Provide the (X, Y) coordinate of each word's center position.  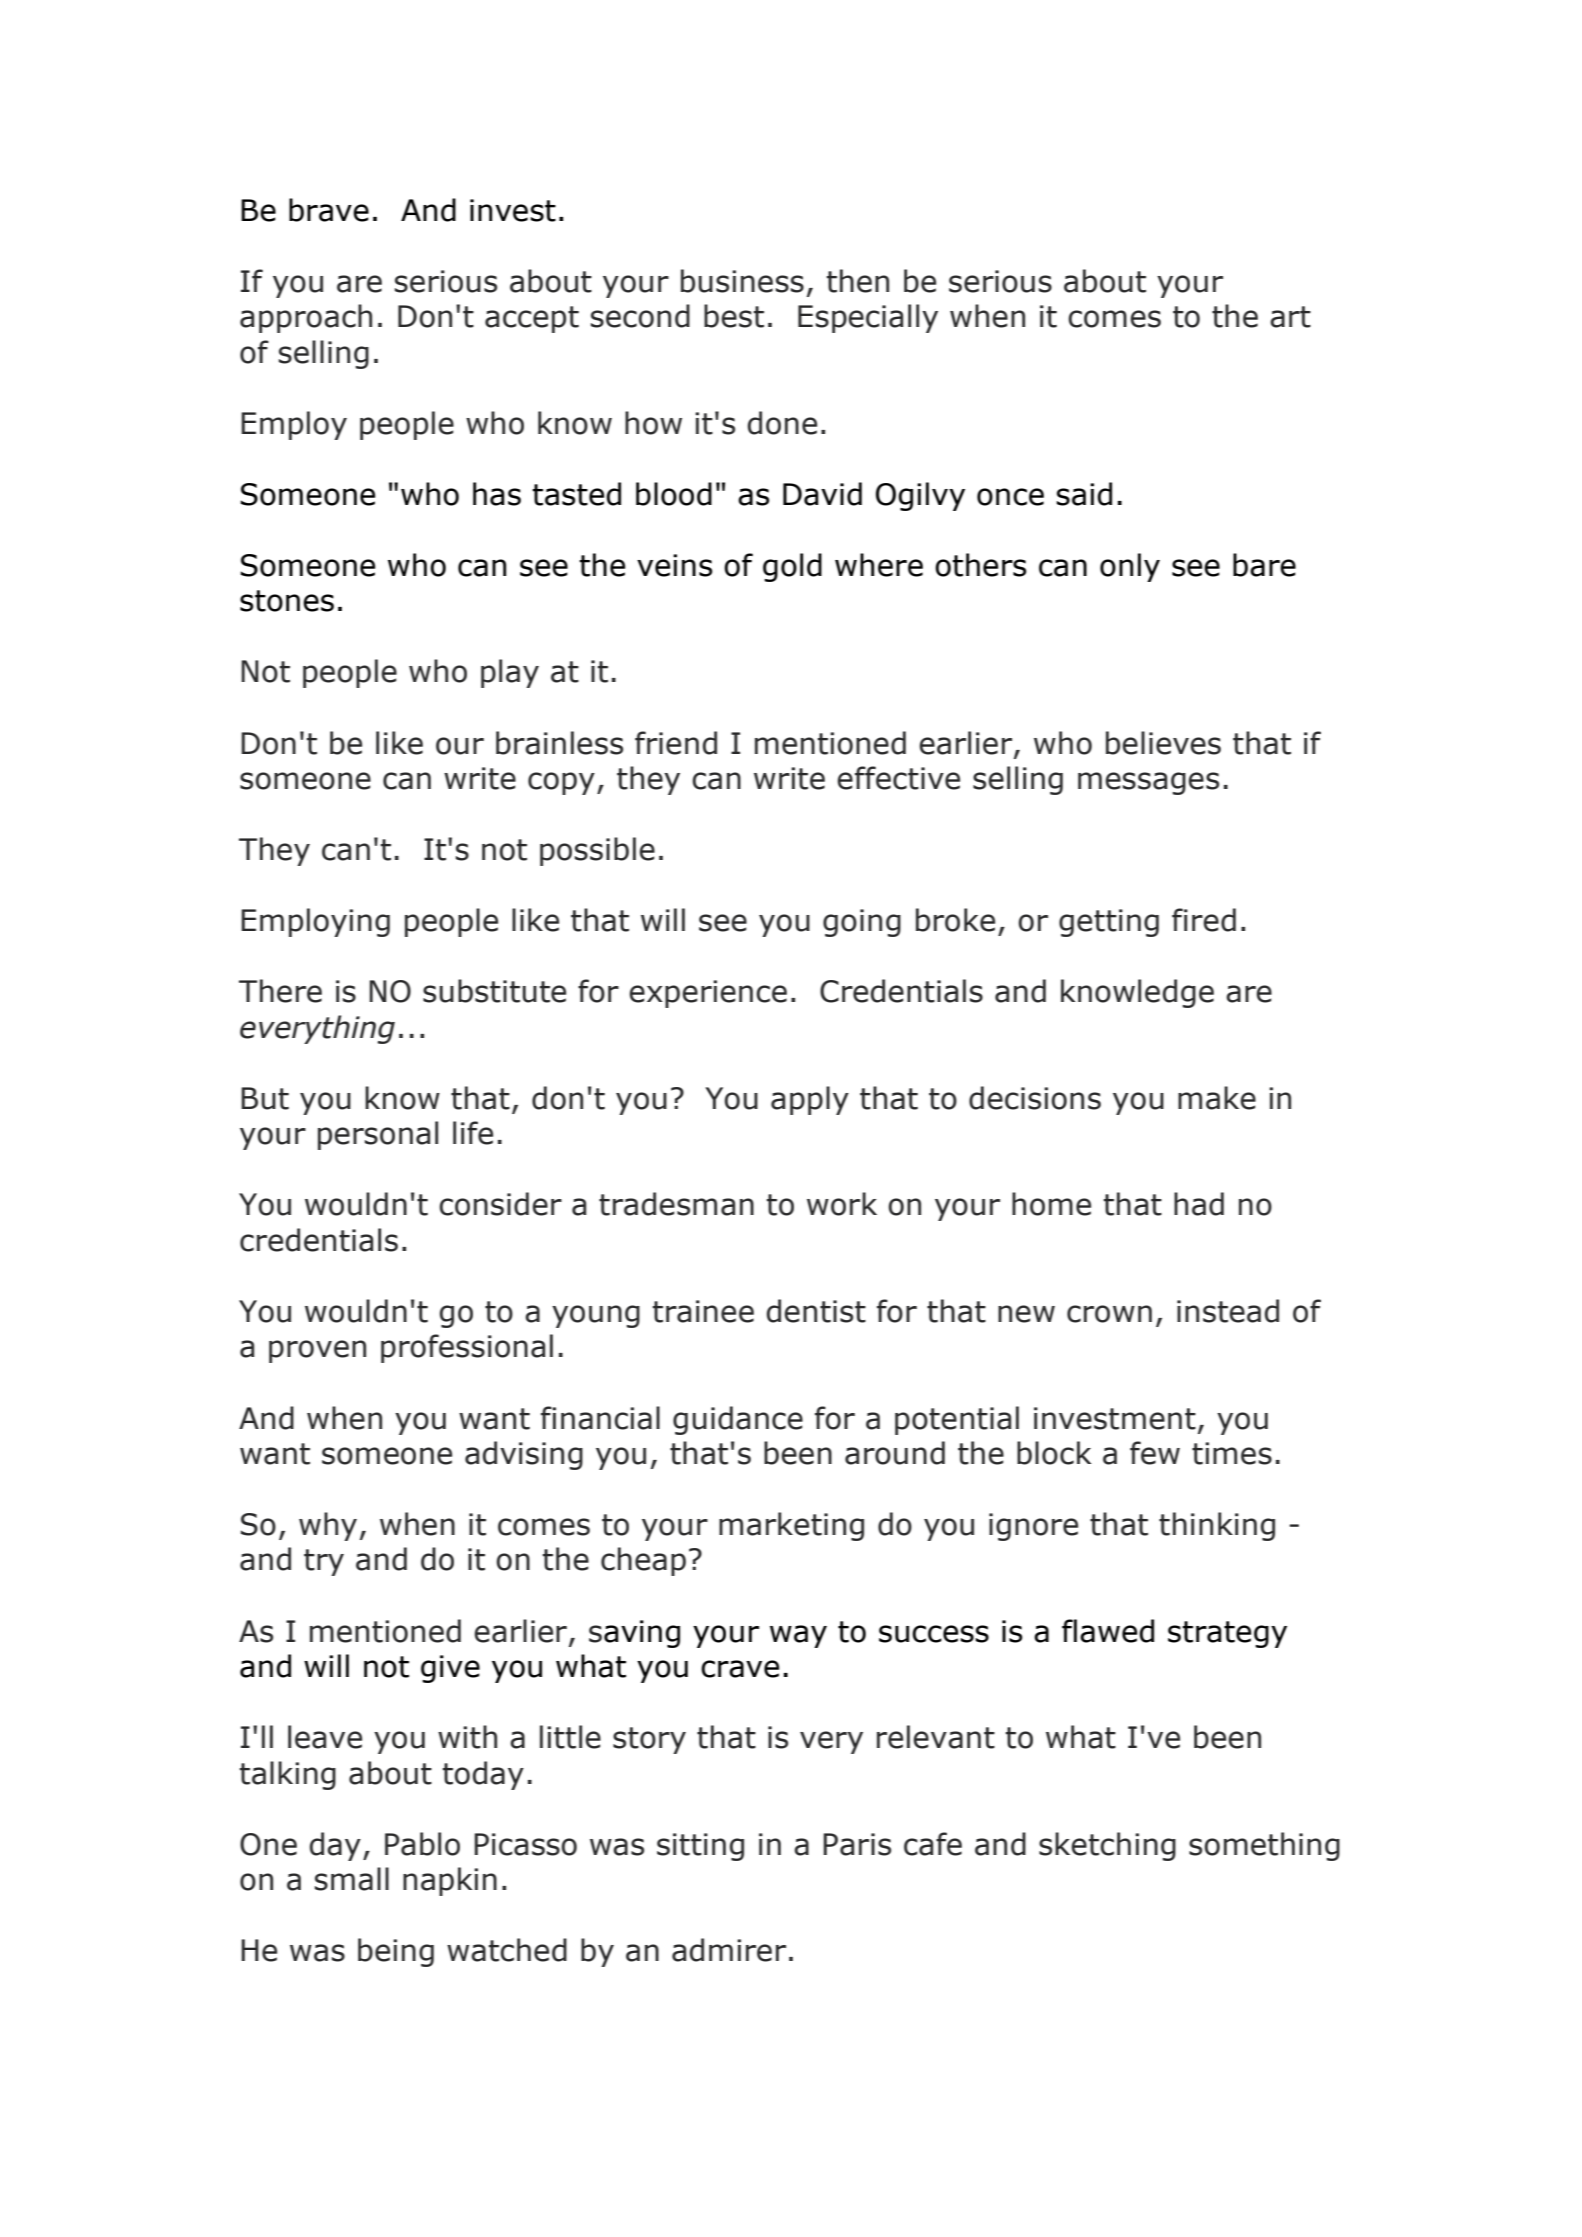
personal (378, 1135)
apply (810, 1100)
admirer (729, 1950)
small (352, 1879)
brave (329, 210)
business (742, 281)
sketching (1107, 1846)
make (1217, 1098)
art (1290, 317)
